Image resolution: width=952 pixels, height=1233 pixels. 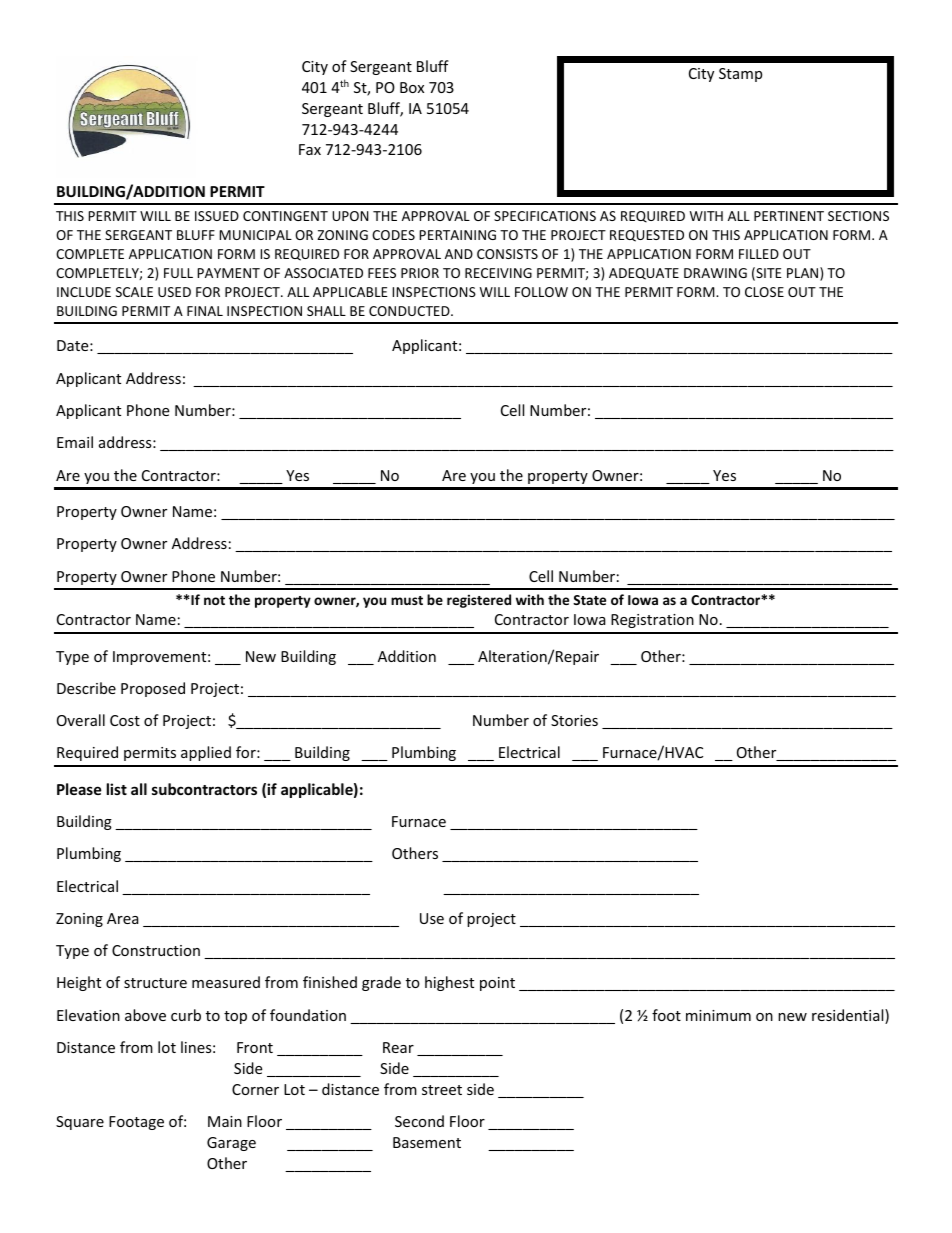 I want to click on Box, so click(x=412, y=87).
